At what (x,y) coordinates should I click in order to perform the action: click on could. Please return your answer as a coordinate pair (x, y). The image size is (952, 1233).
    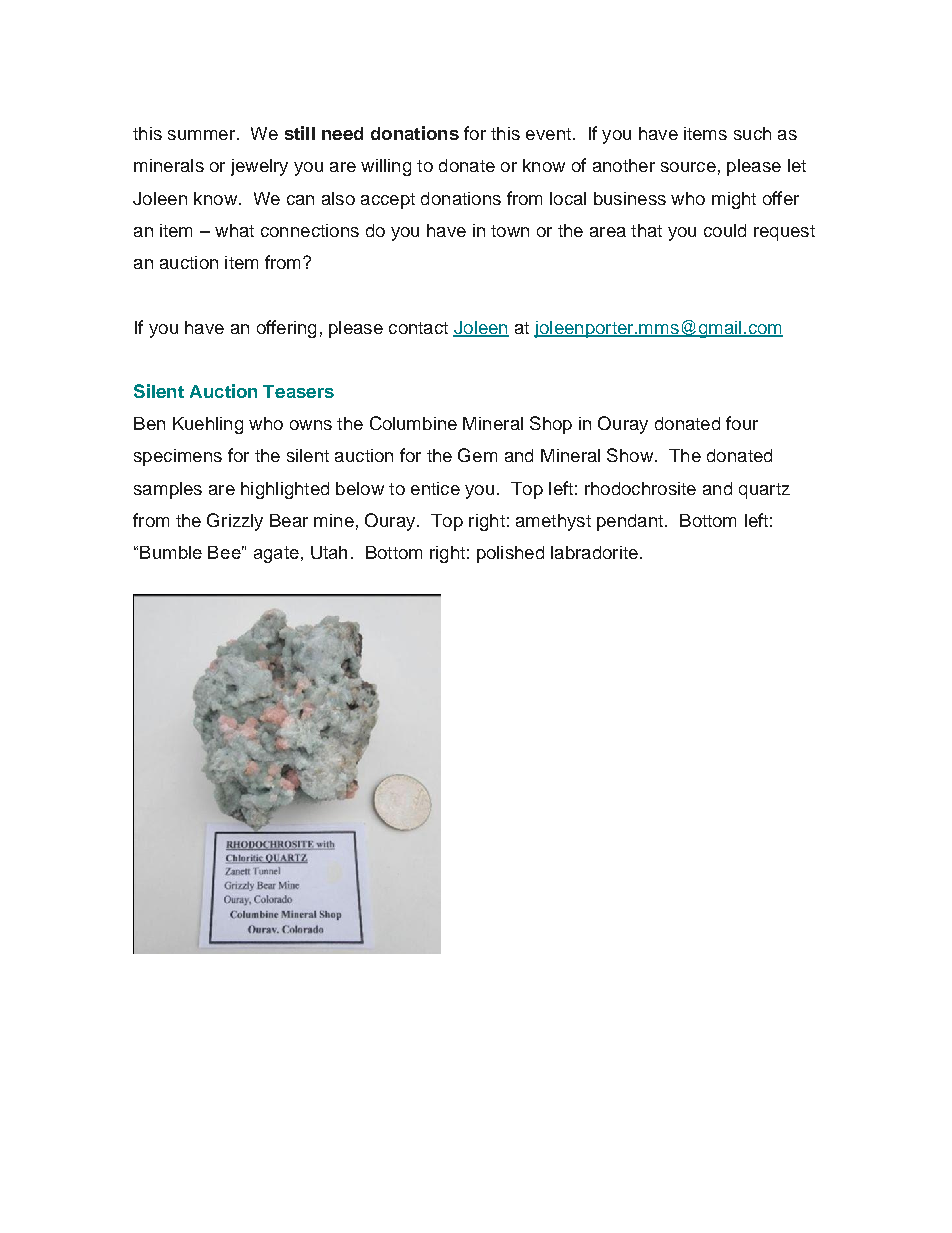
    Looking at the image, I should click on (725, 230).
